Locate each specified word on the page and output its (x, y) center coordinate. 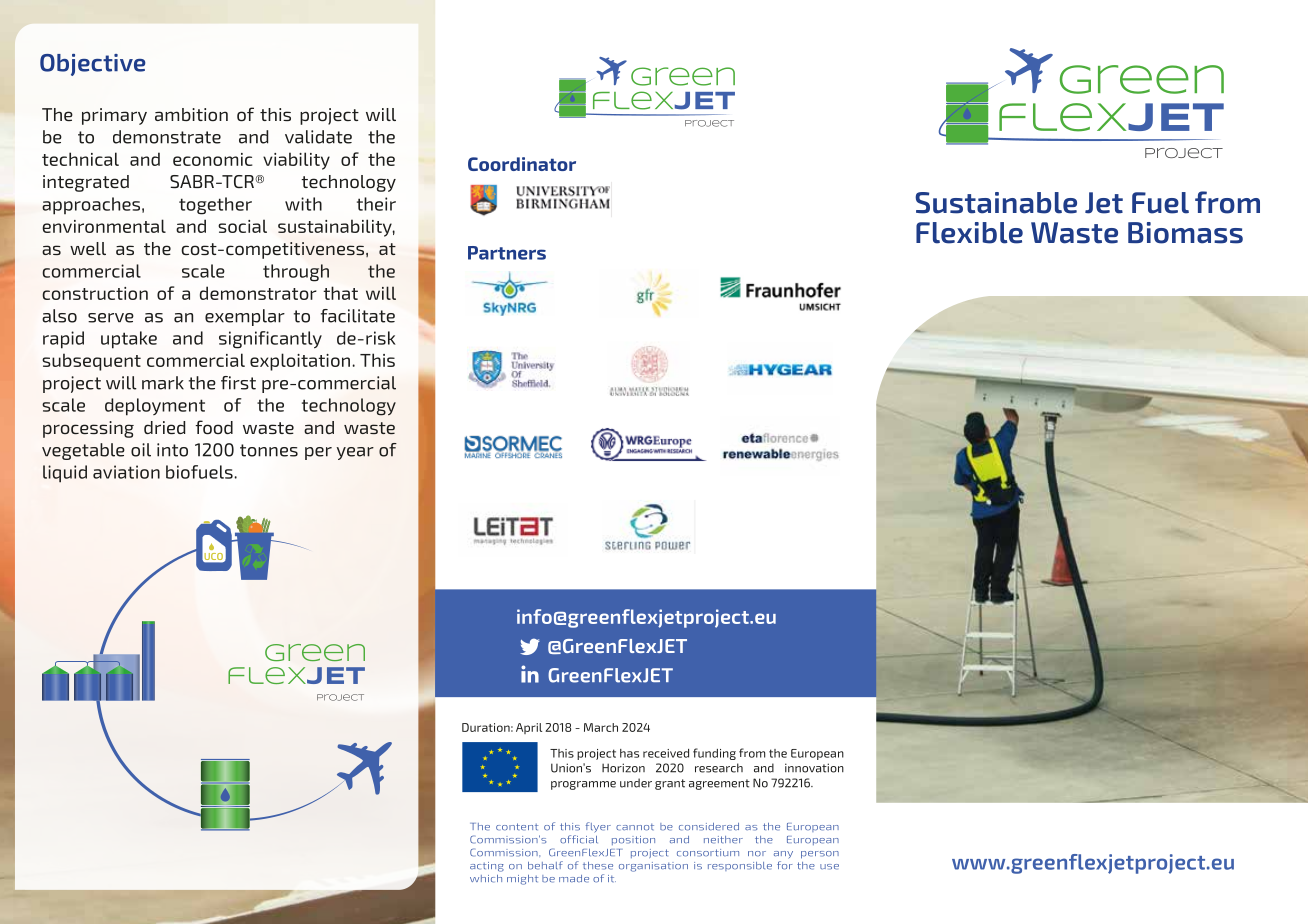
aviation (126, 472)
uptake (129, 340)
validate (318, 137)
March (601, 727)
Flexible (969, 233)
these (598, 866)
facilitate (358, 316)
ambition (191, 114)
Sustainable (996, 203)
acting (487, 867)
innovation (814, 768)
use (829, 867)
